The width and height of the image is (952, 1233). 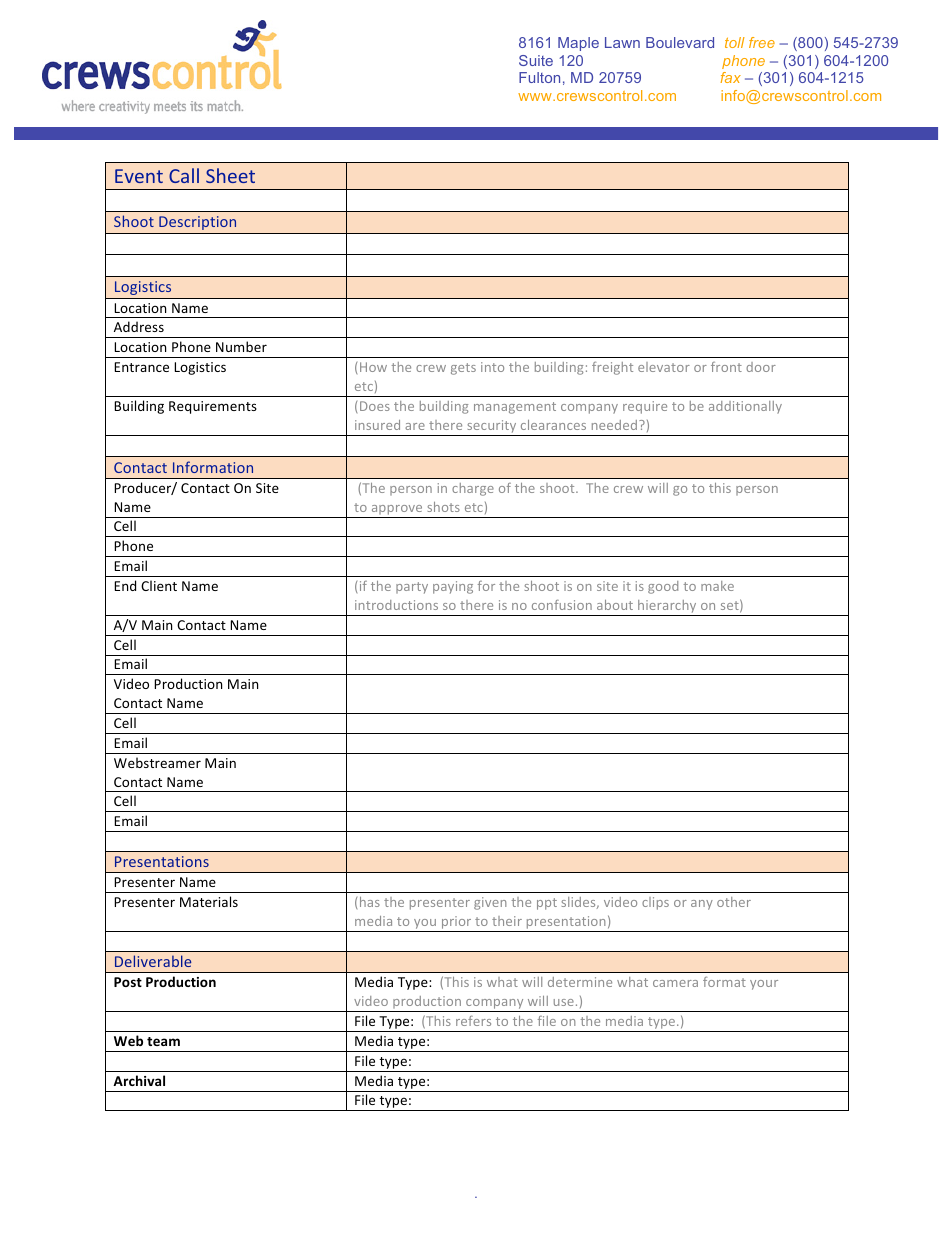 I want to click on good, so click(x=663, y=587).
